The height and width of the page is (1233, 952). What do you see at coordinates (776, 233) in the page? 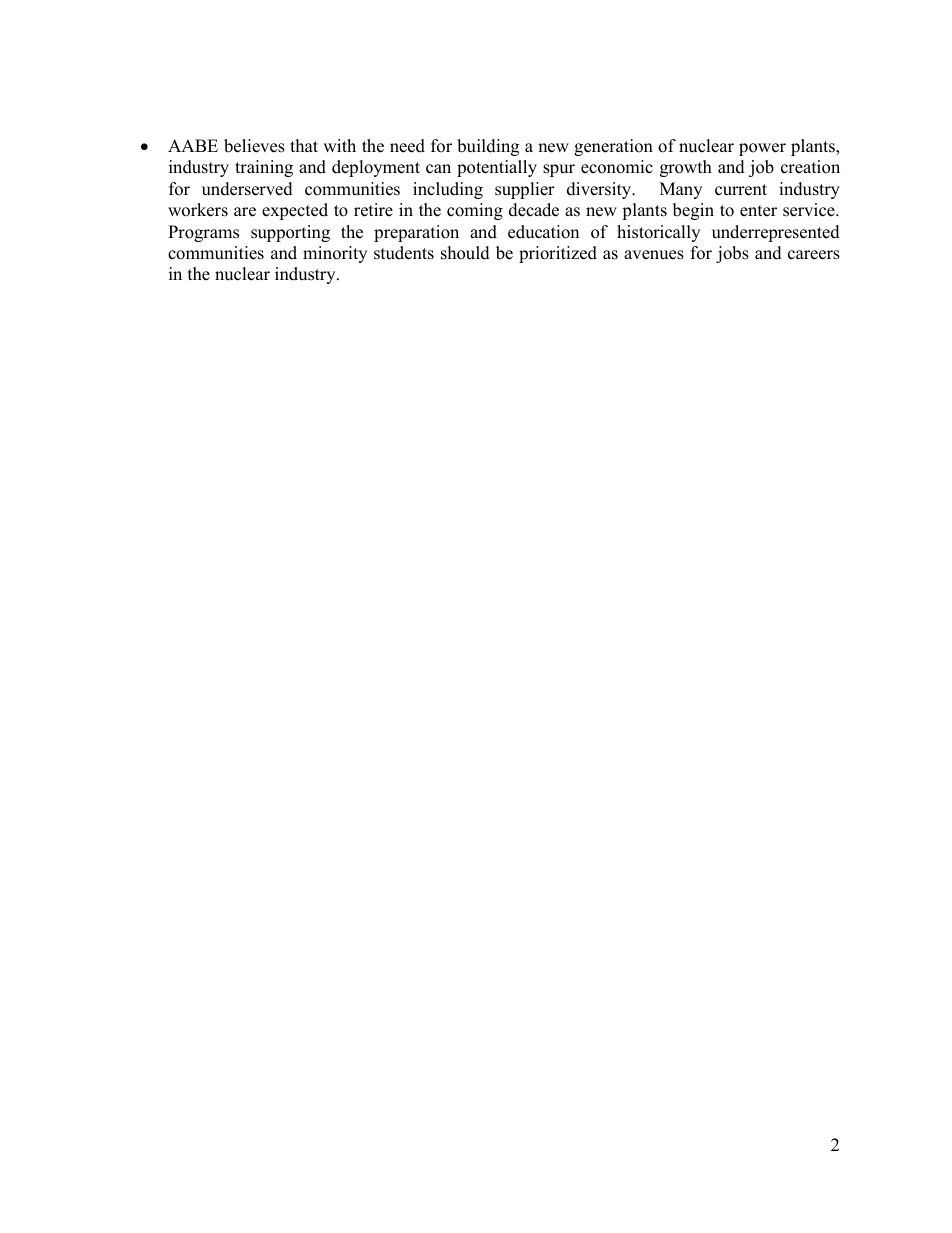
I see `underrepresented` at bounding box center [776, 233].
